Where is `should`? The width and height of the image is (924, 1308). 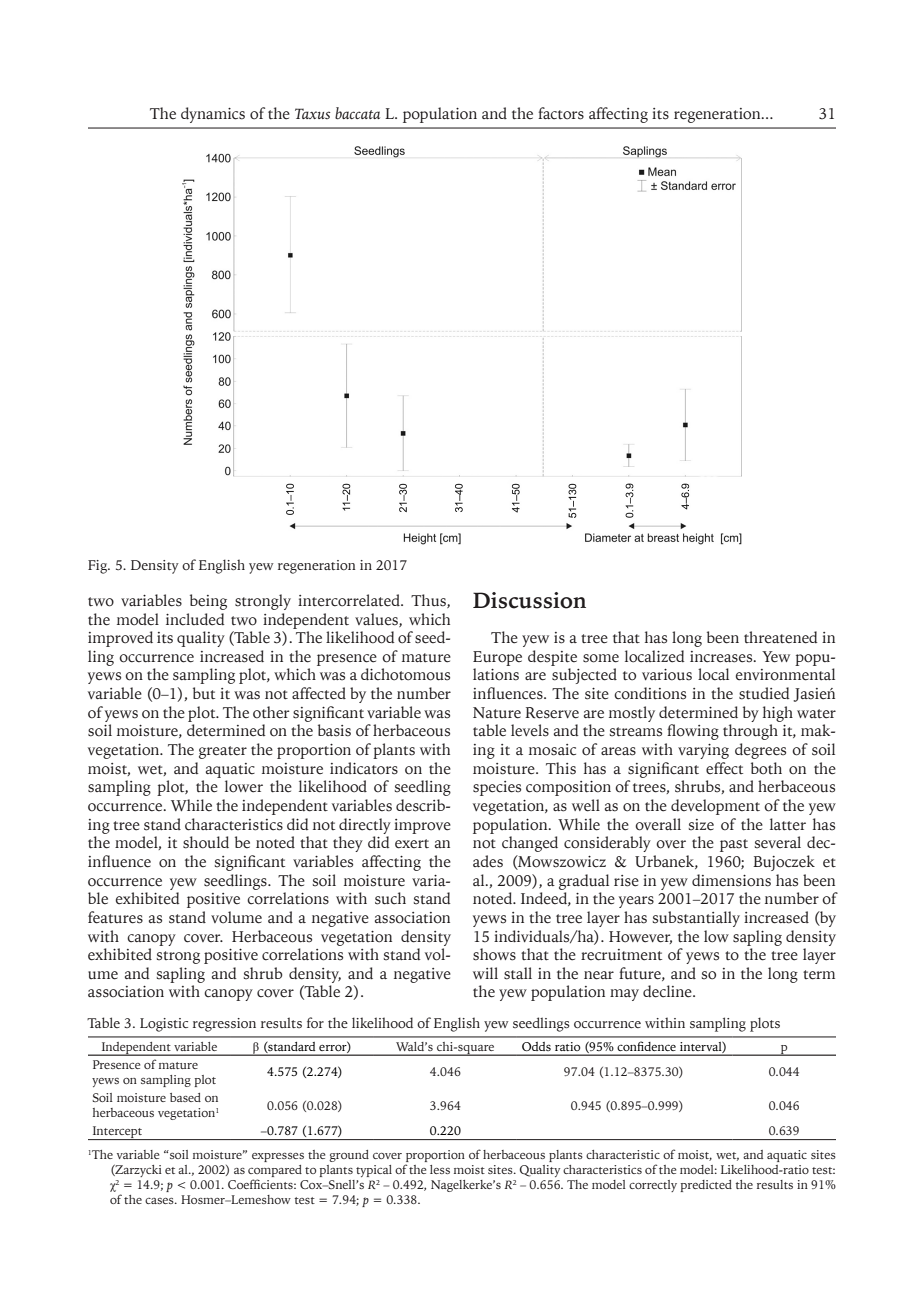
should is located at coordinates (206, 842).
